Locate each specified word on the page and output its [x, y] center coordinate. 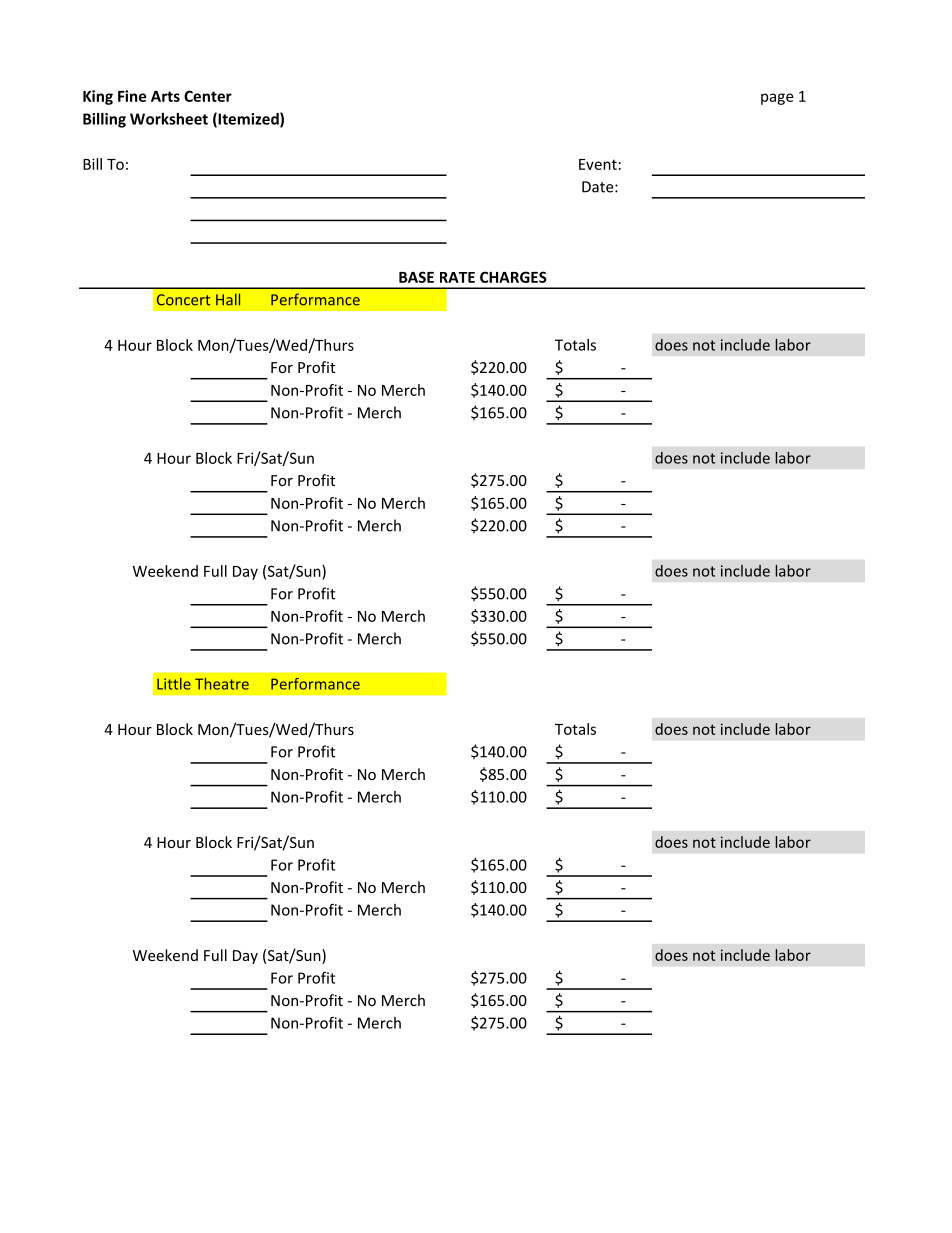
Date [599, 187]
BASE [416, 277]
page [777, 99]
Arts [165, 96]
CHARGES [513, 277]
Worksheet [169, 119]
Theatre [222, 684]
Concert [183, 300]
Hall [228, 299]
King [98, 97]
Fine [132, 96]
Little [174, 684]
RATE [457, 277]
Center [208, 96]
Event [598, 164]
